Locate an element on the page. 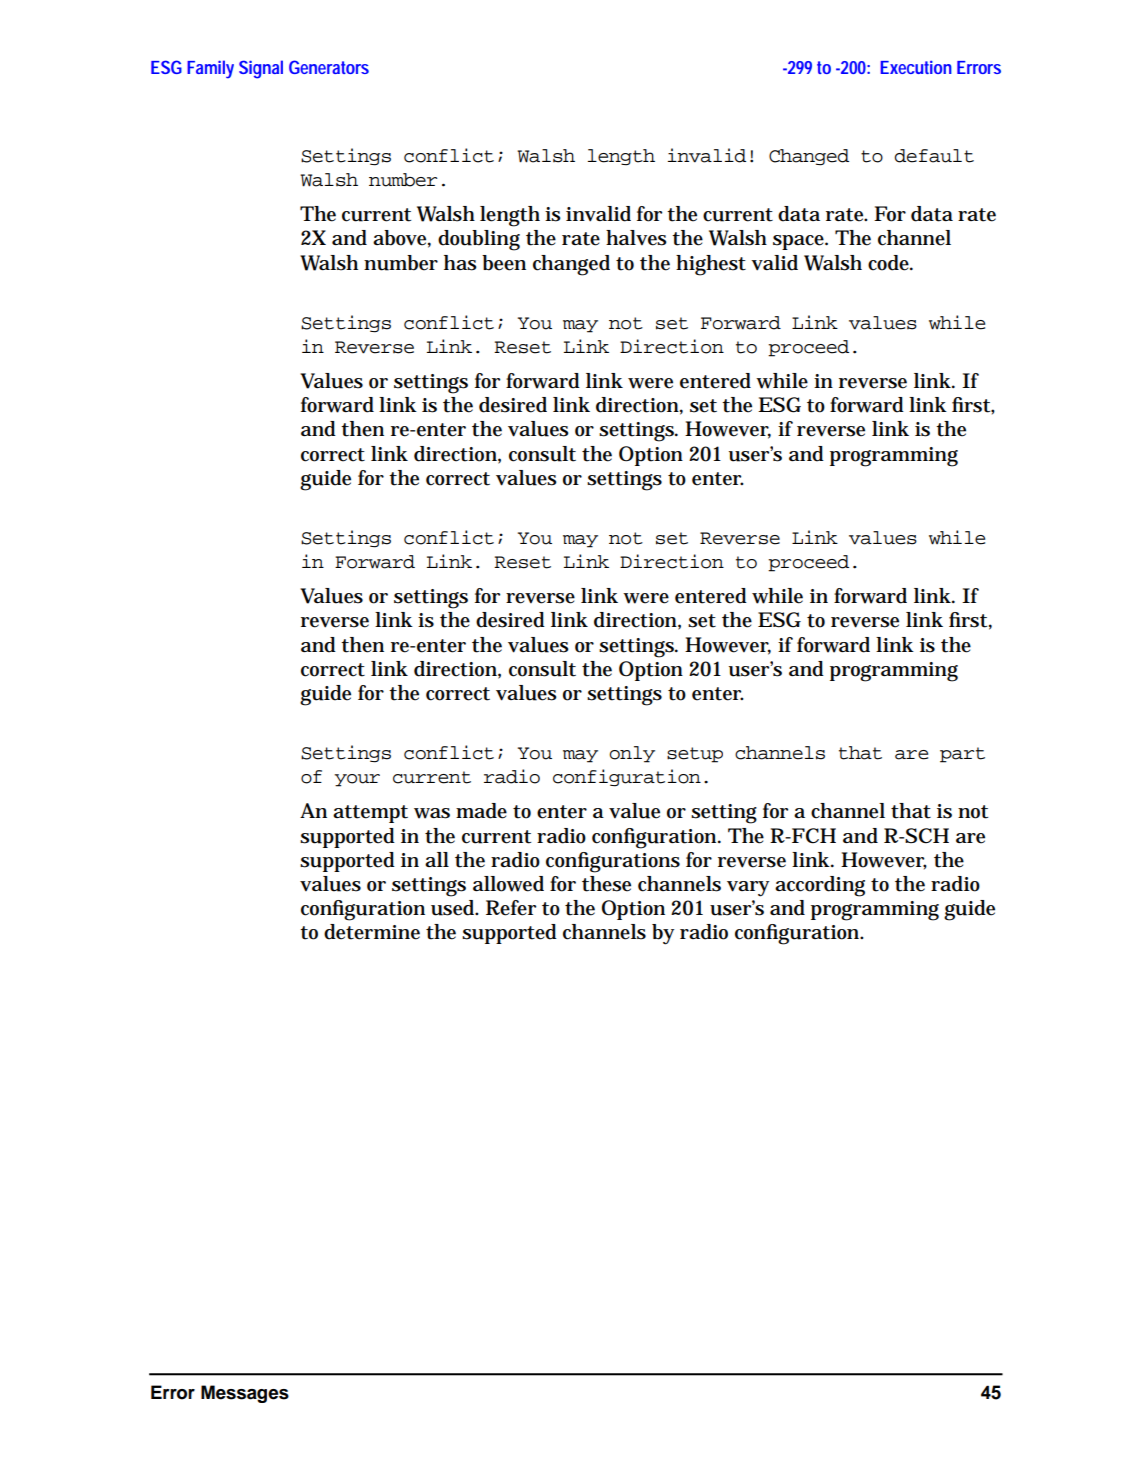 The height and width of the page is (1467, 1135). only is located at coordinates (632, 754).
